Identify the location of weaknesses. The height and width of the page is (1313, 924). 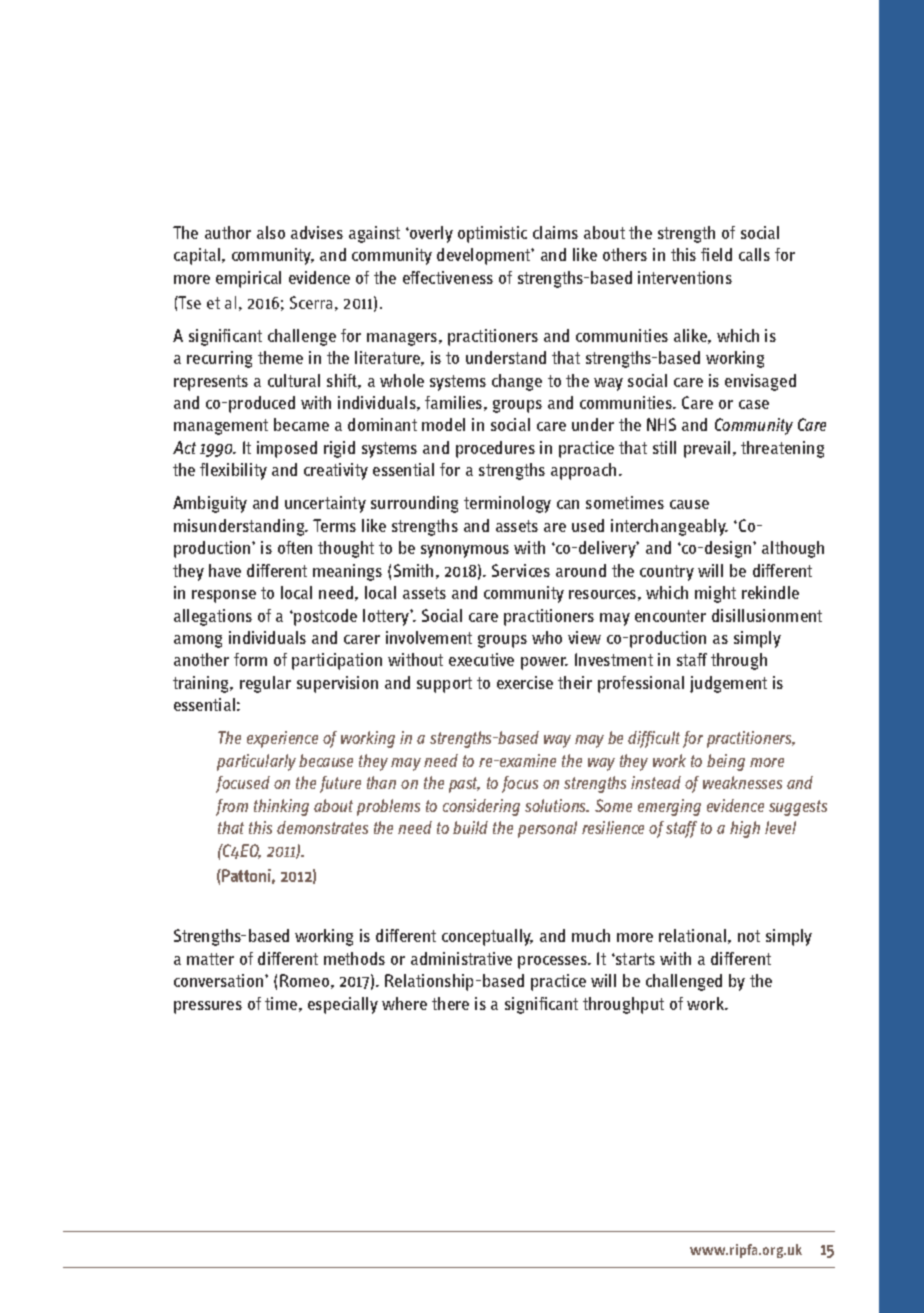
(742, 782).
